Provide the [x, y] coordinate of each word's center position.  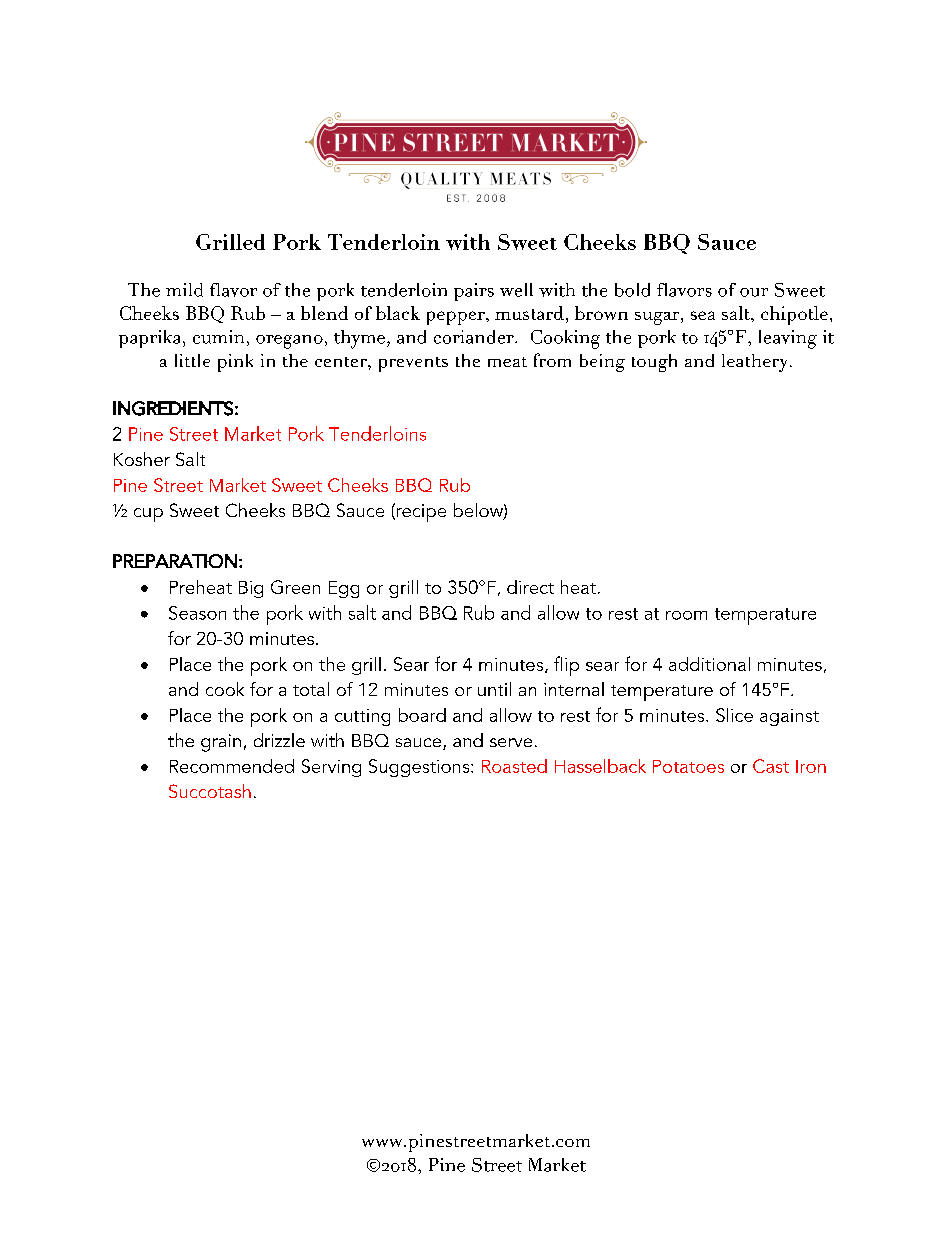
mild [184, 290]
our [754, 292]
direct [530, 587]
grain [221, 743]
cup [148, 515]
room [686, 615]
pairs [474, 292]
